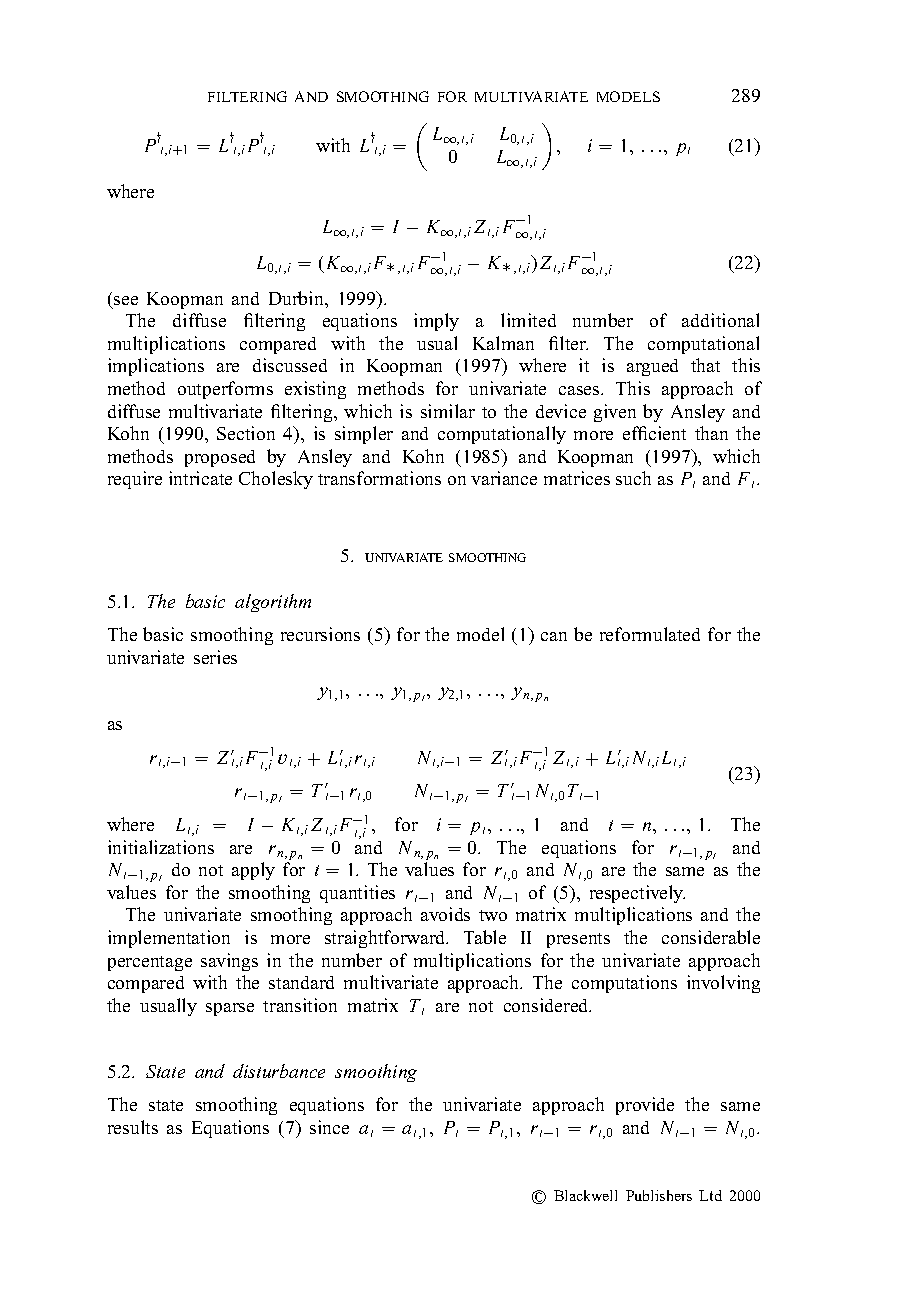 The height and width of the screenshot is (1316, 898). Describe the element at coordinates (133, 1127) in the screenshot. I see `results` at that location.
